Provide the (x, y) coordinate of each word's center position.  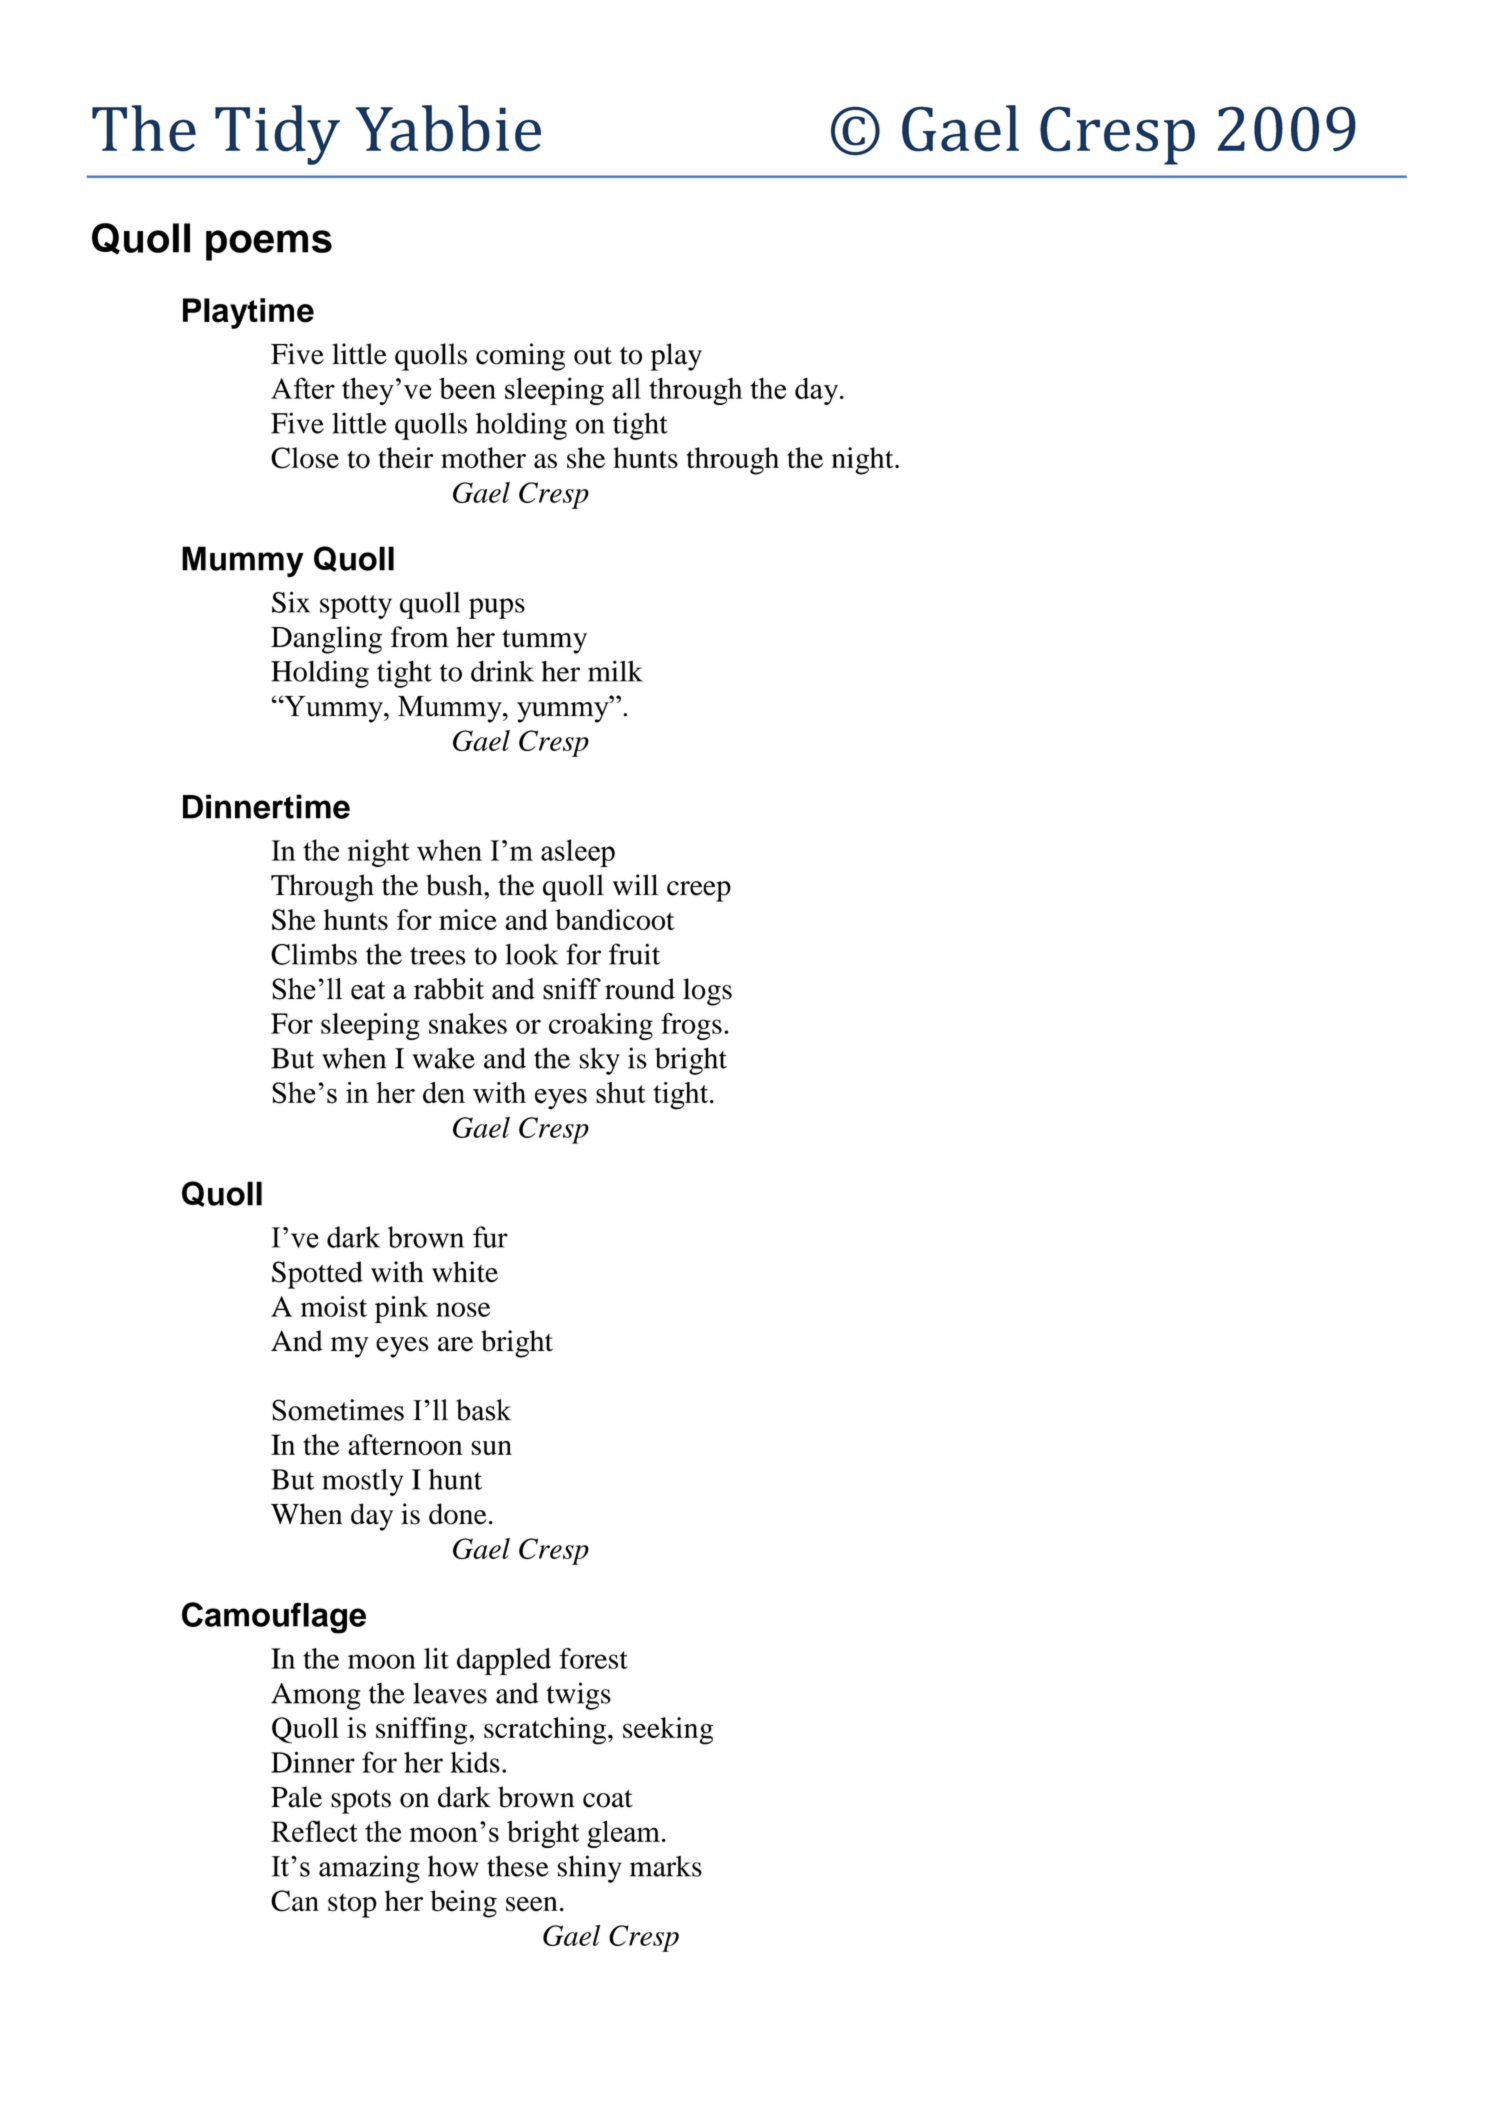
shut (621, 1093)
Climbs (314, 954)
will (635, 885)
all (626, 388)
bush (455, 885)
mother (483, 458)
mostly (362, 1482)
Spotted (317, 1275)
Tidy (277, 135)
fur (490, 1237)
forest (593, 1658)
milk (615, 671)
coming (520, 357)
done (458, 1514)
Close (305, 458)
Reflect (314, 1831)
